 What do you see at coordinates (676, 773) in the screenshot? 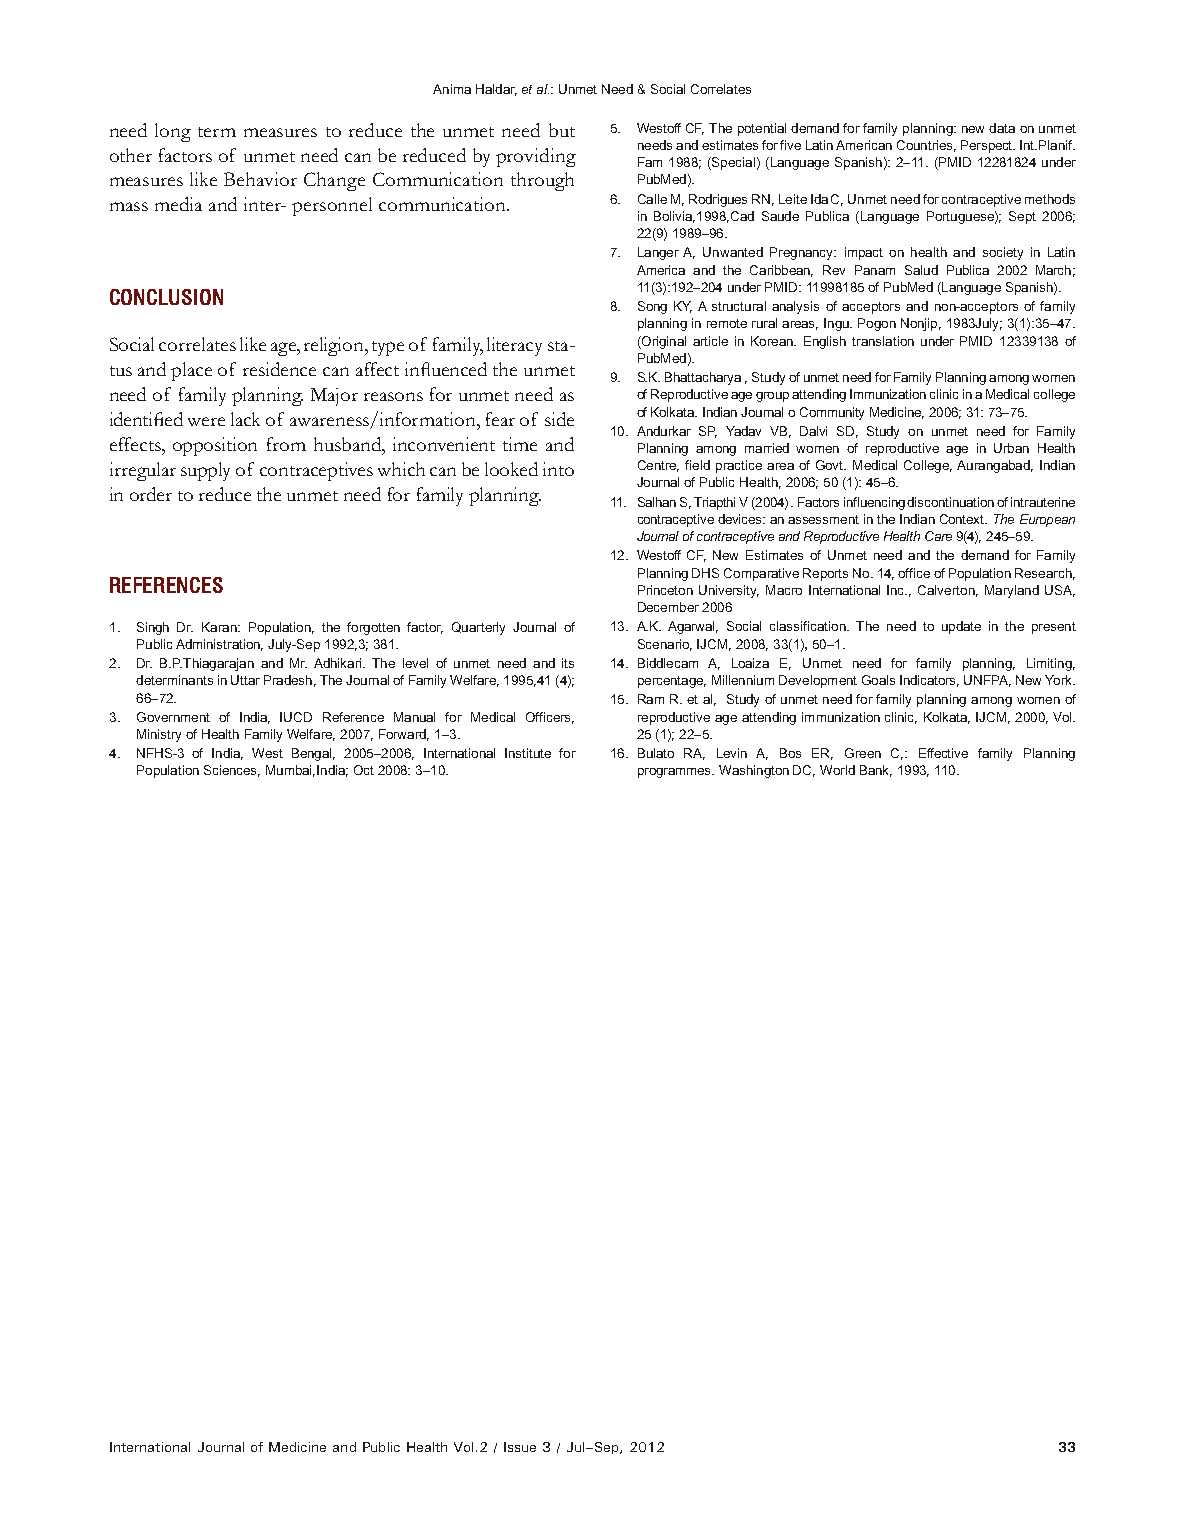
I see `programmes` at bounding box center [676, 773].
